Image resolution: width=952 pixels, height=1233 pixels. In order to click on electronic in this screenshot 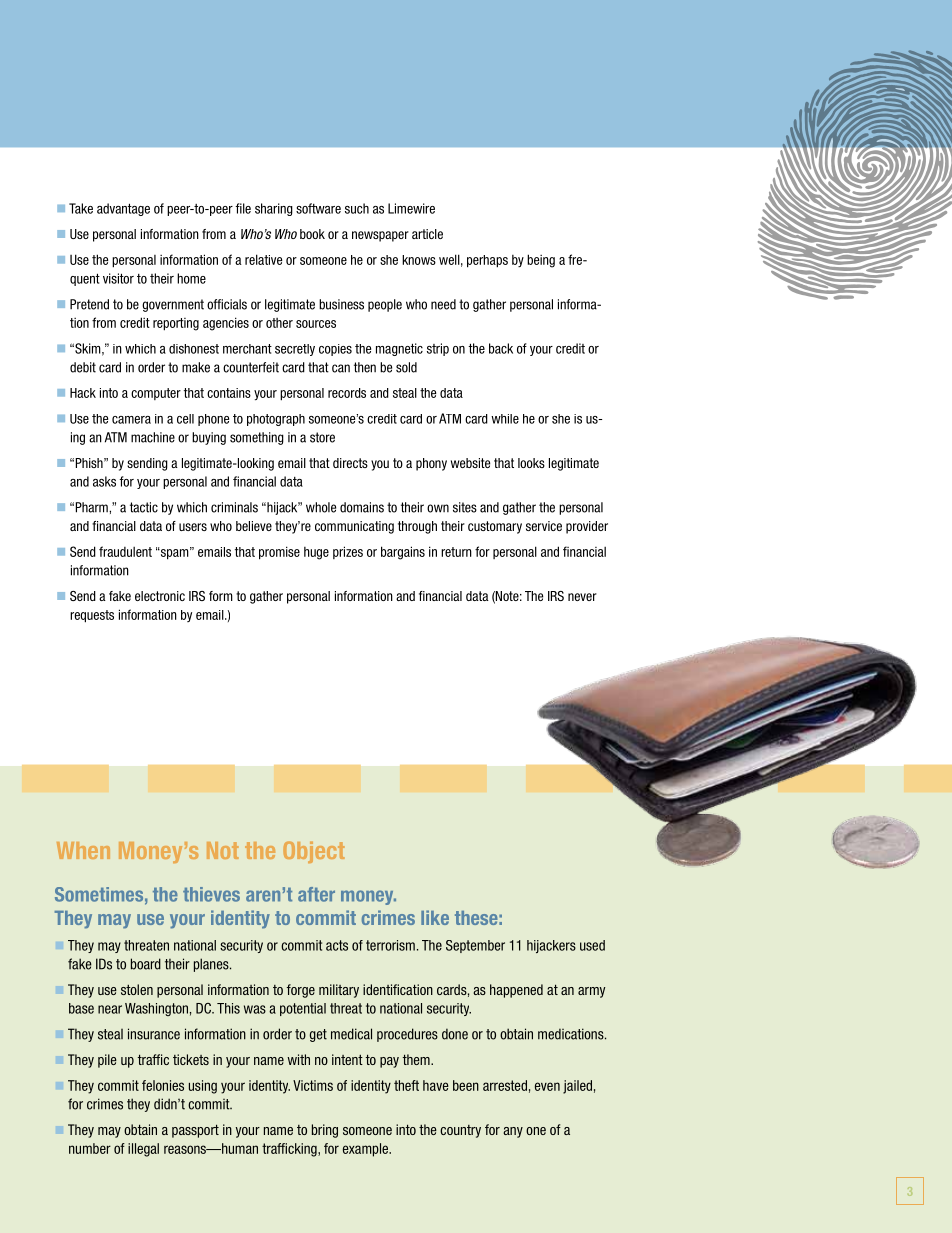, I will do `click(160, 596)`.
